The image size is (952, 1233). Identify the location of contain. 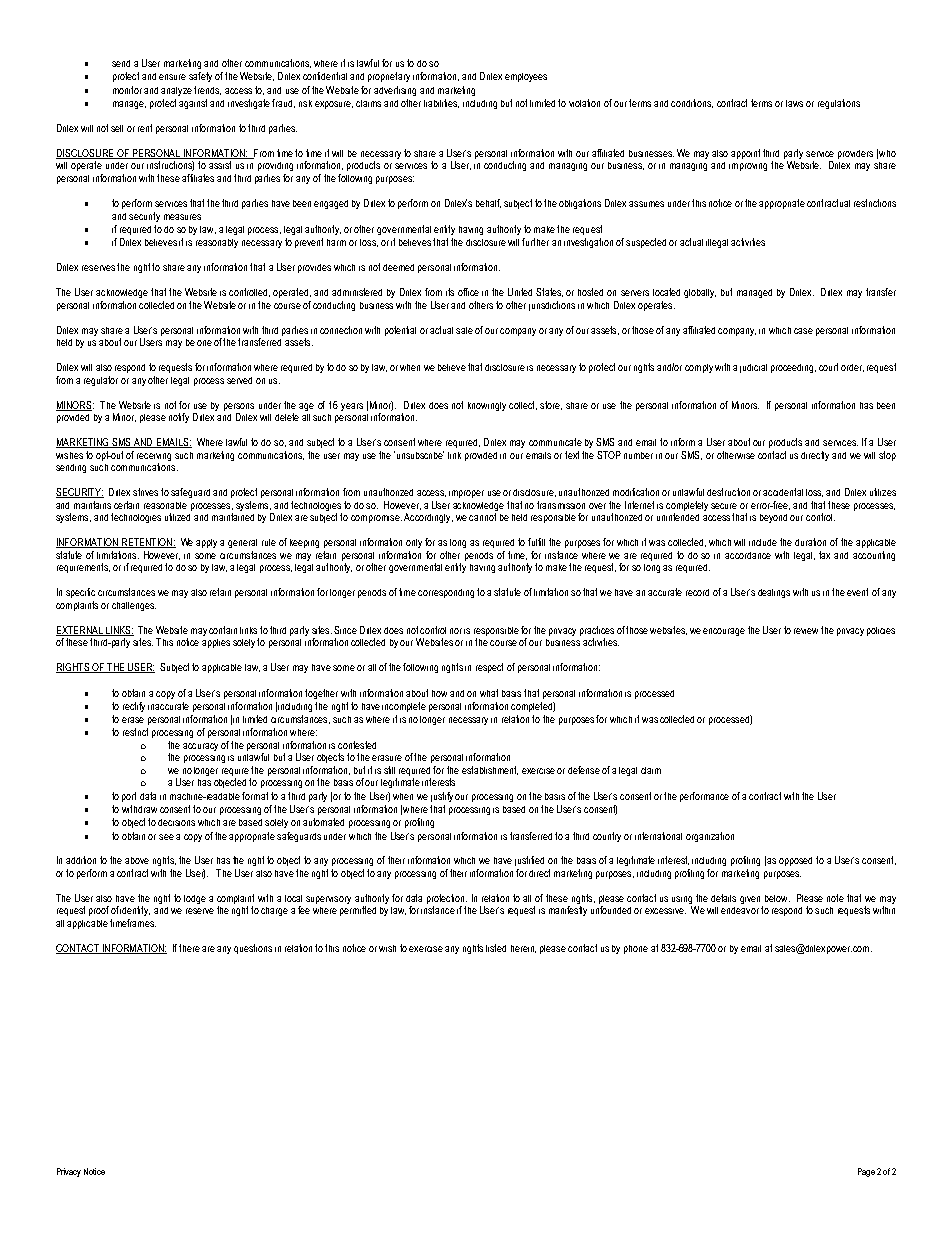
(223, 630).
